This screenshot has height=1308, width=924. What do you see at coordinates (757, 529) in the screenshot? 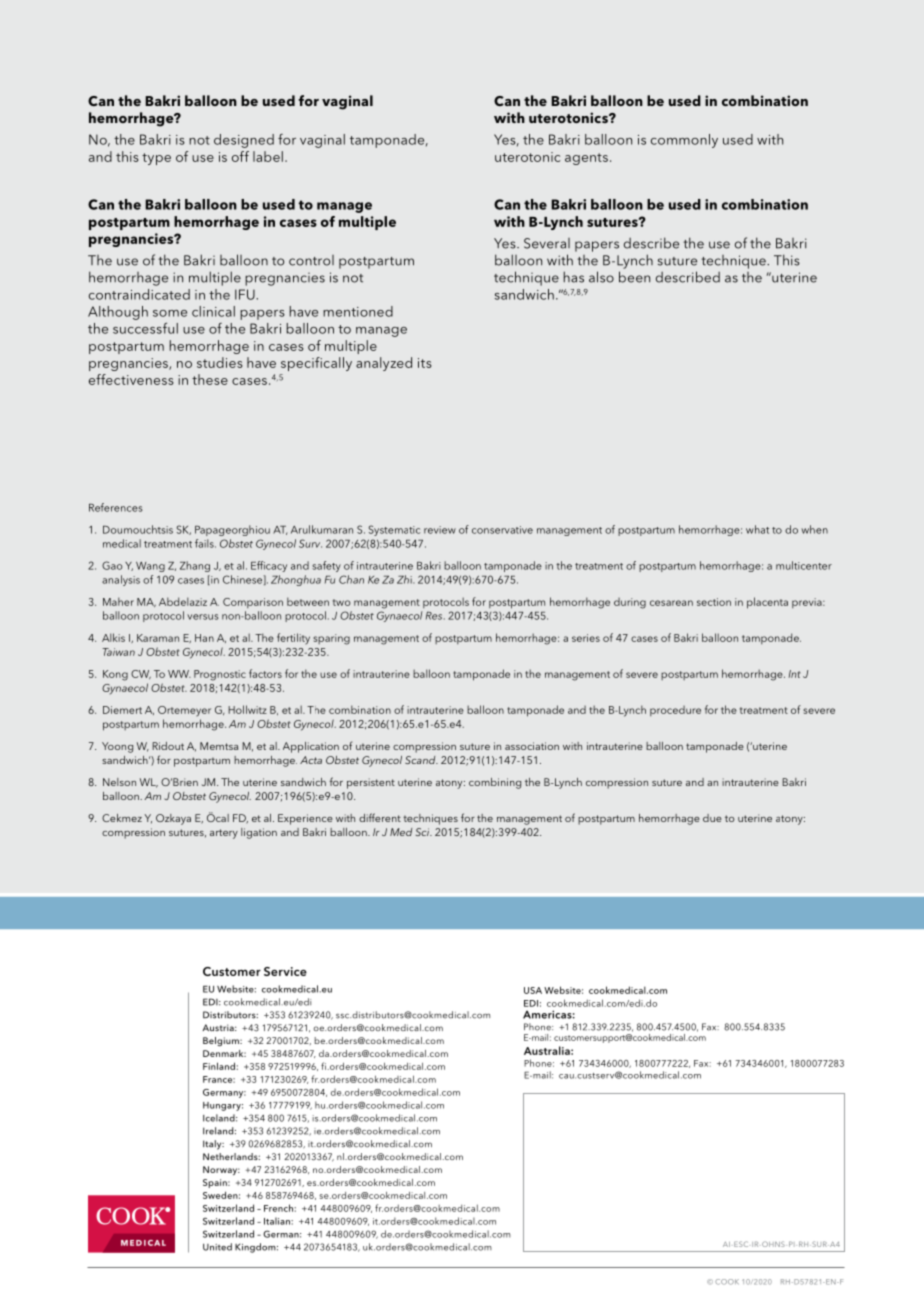
I see `what` at bounding box center [757, 529].
